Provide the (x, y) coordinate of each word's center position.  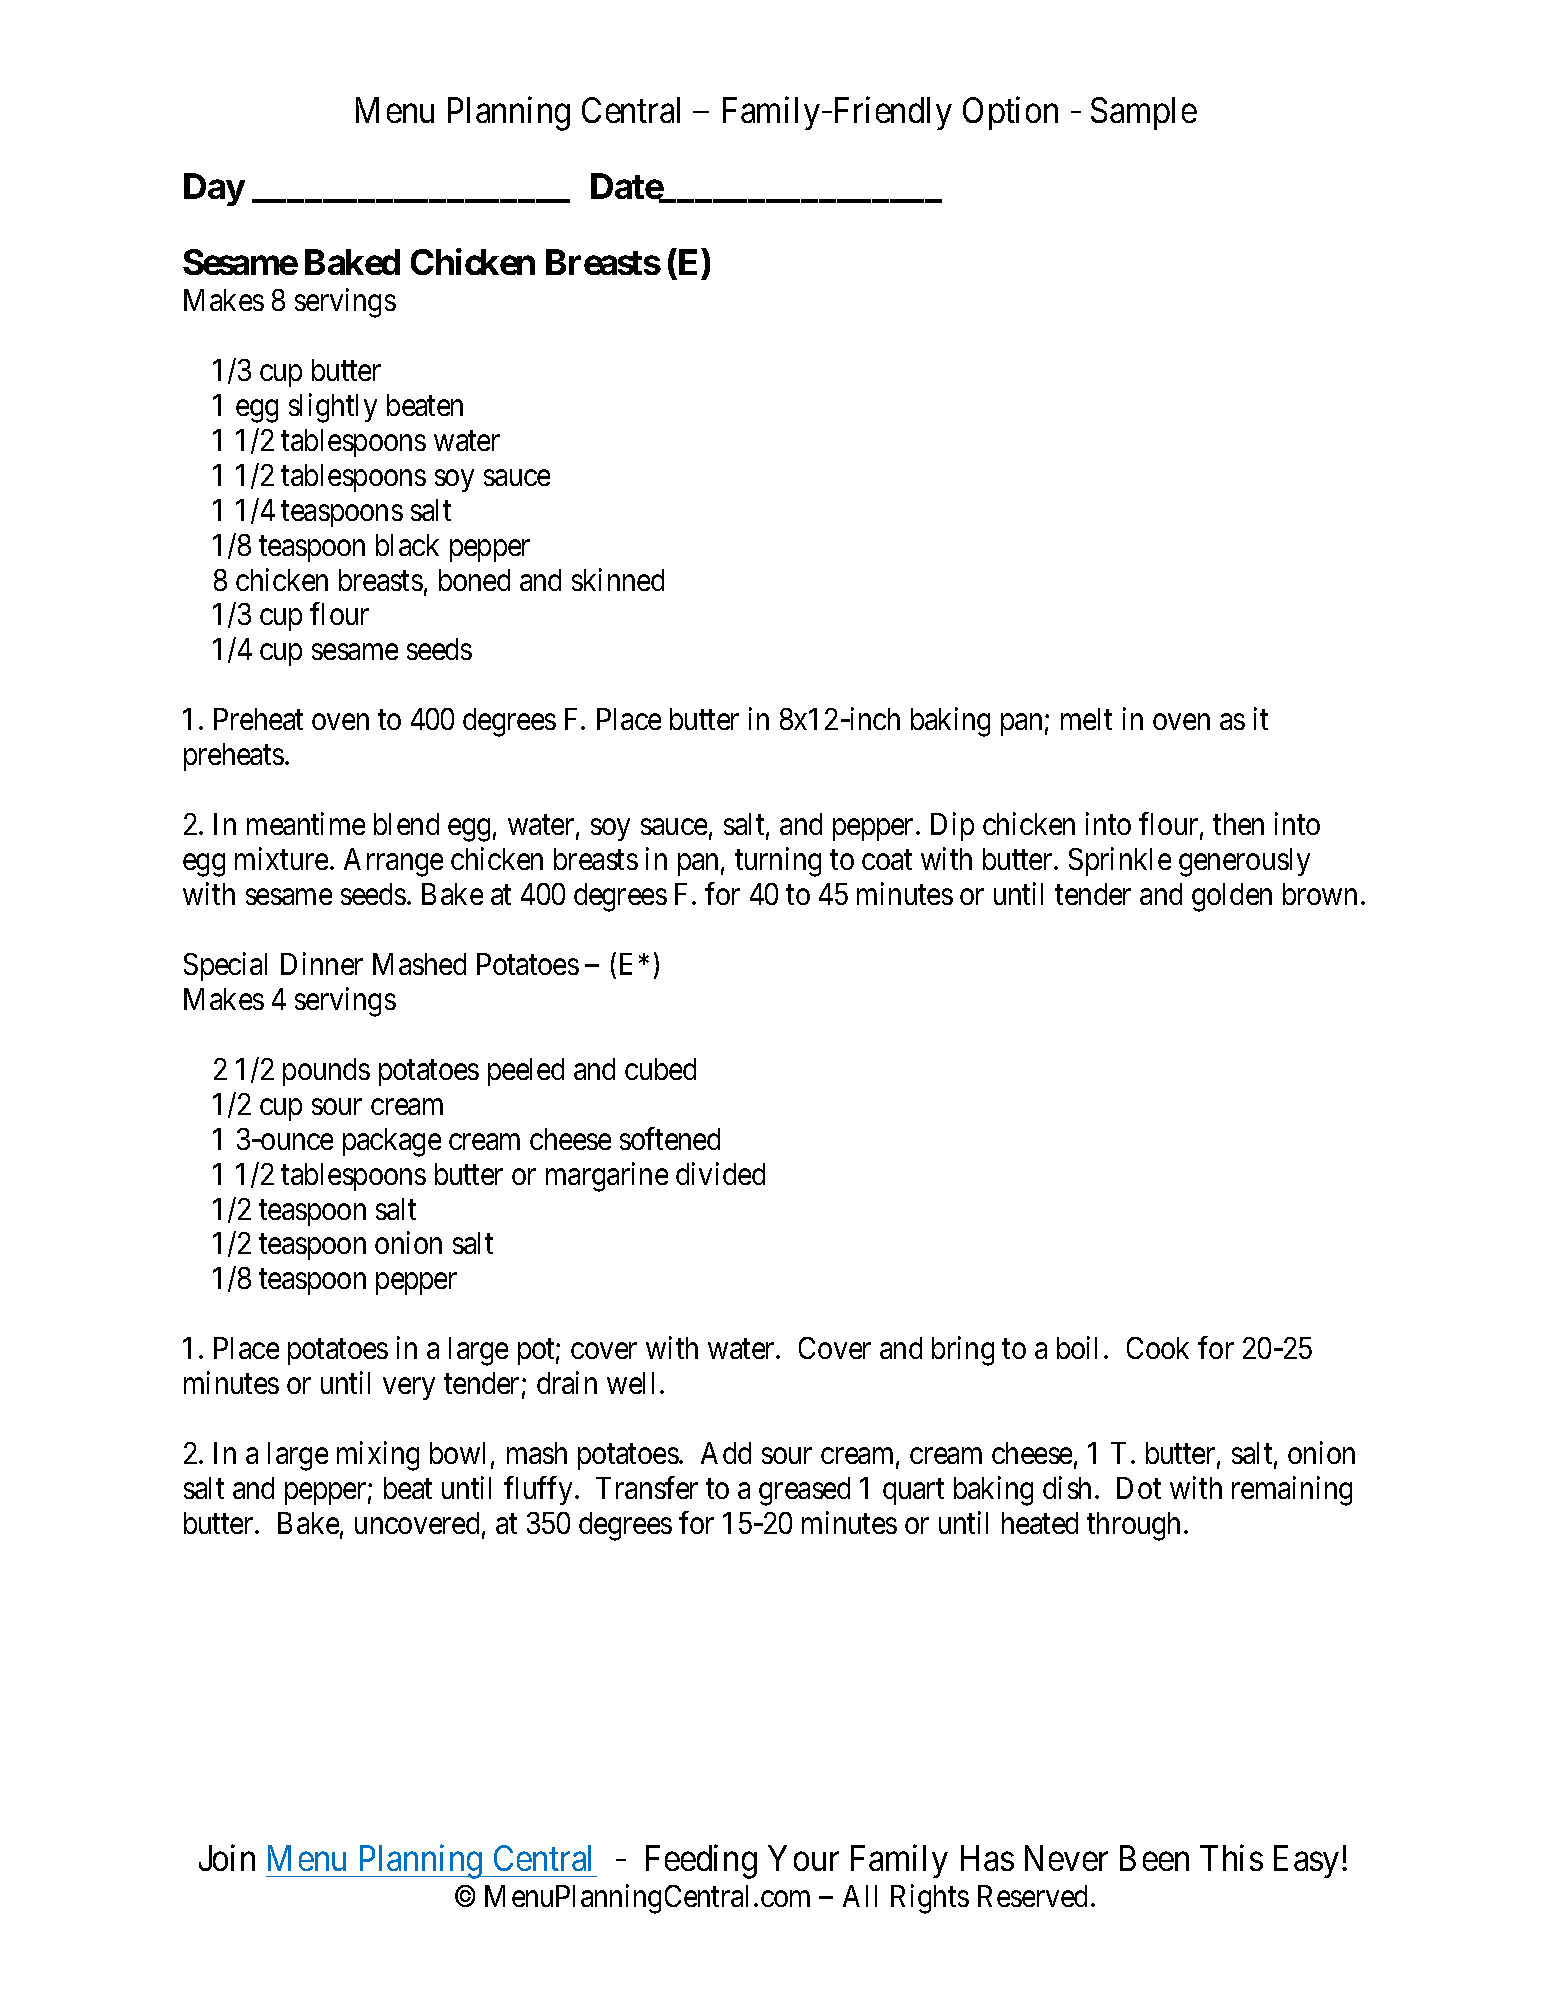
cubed (660, 1069)
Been (1154, 1858)
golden (1232, 897)
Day (214, 190)
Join (227, 1858)
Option (1010, 113)
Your (803, 1858)
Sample (1144, 113)
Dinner (322, 963)
